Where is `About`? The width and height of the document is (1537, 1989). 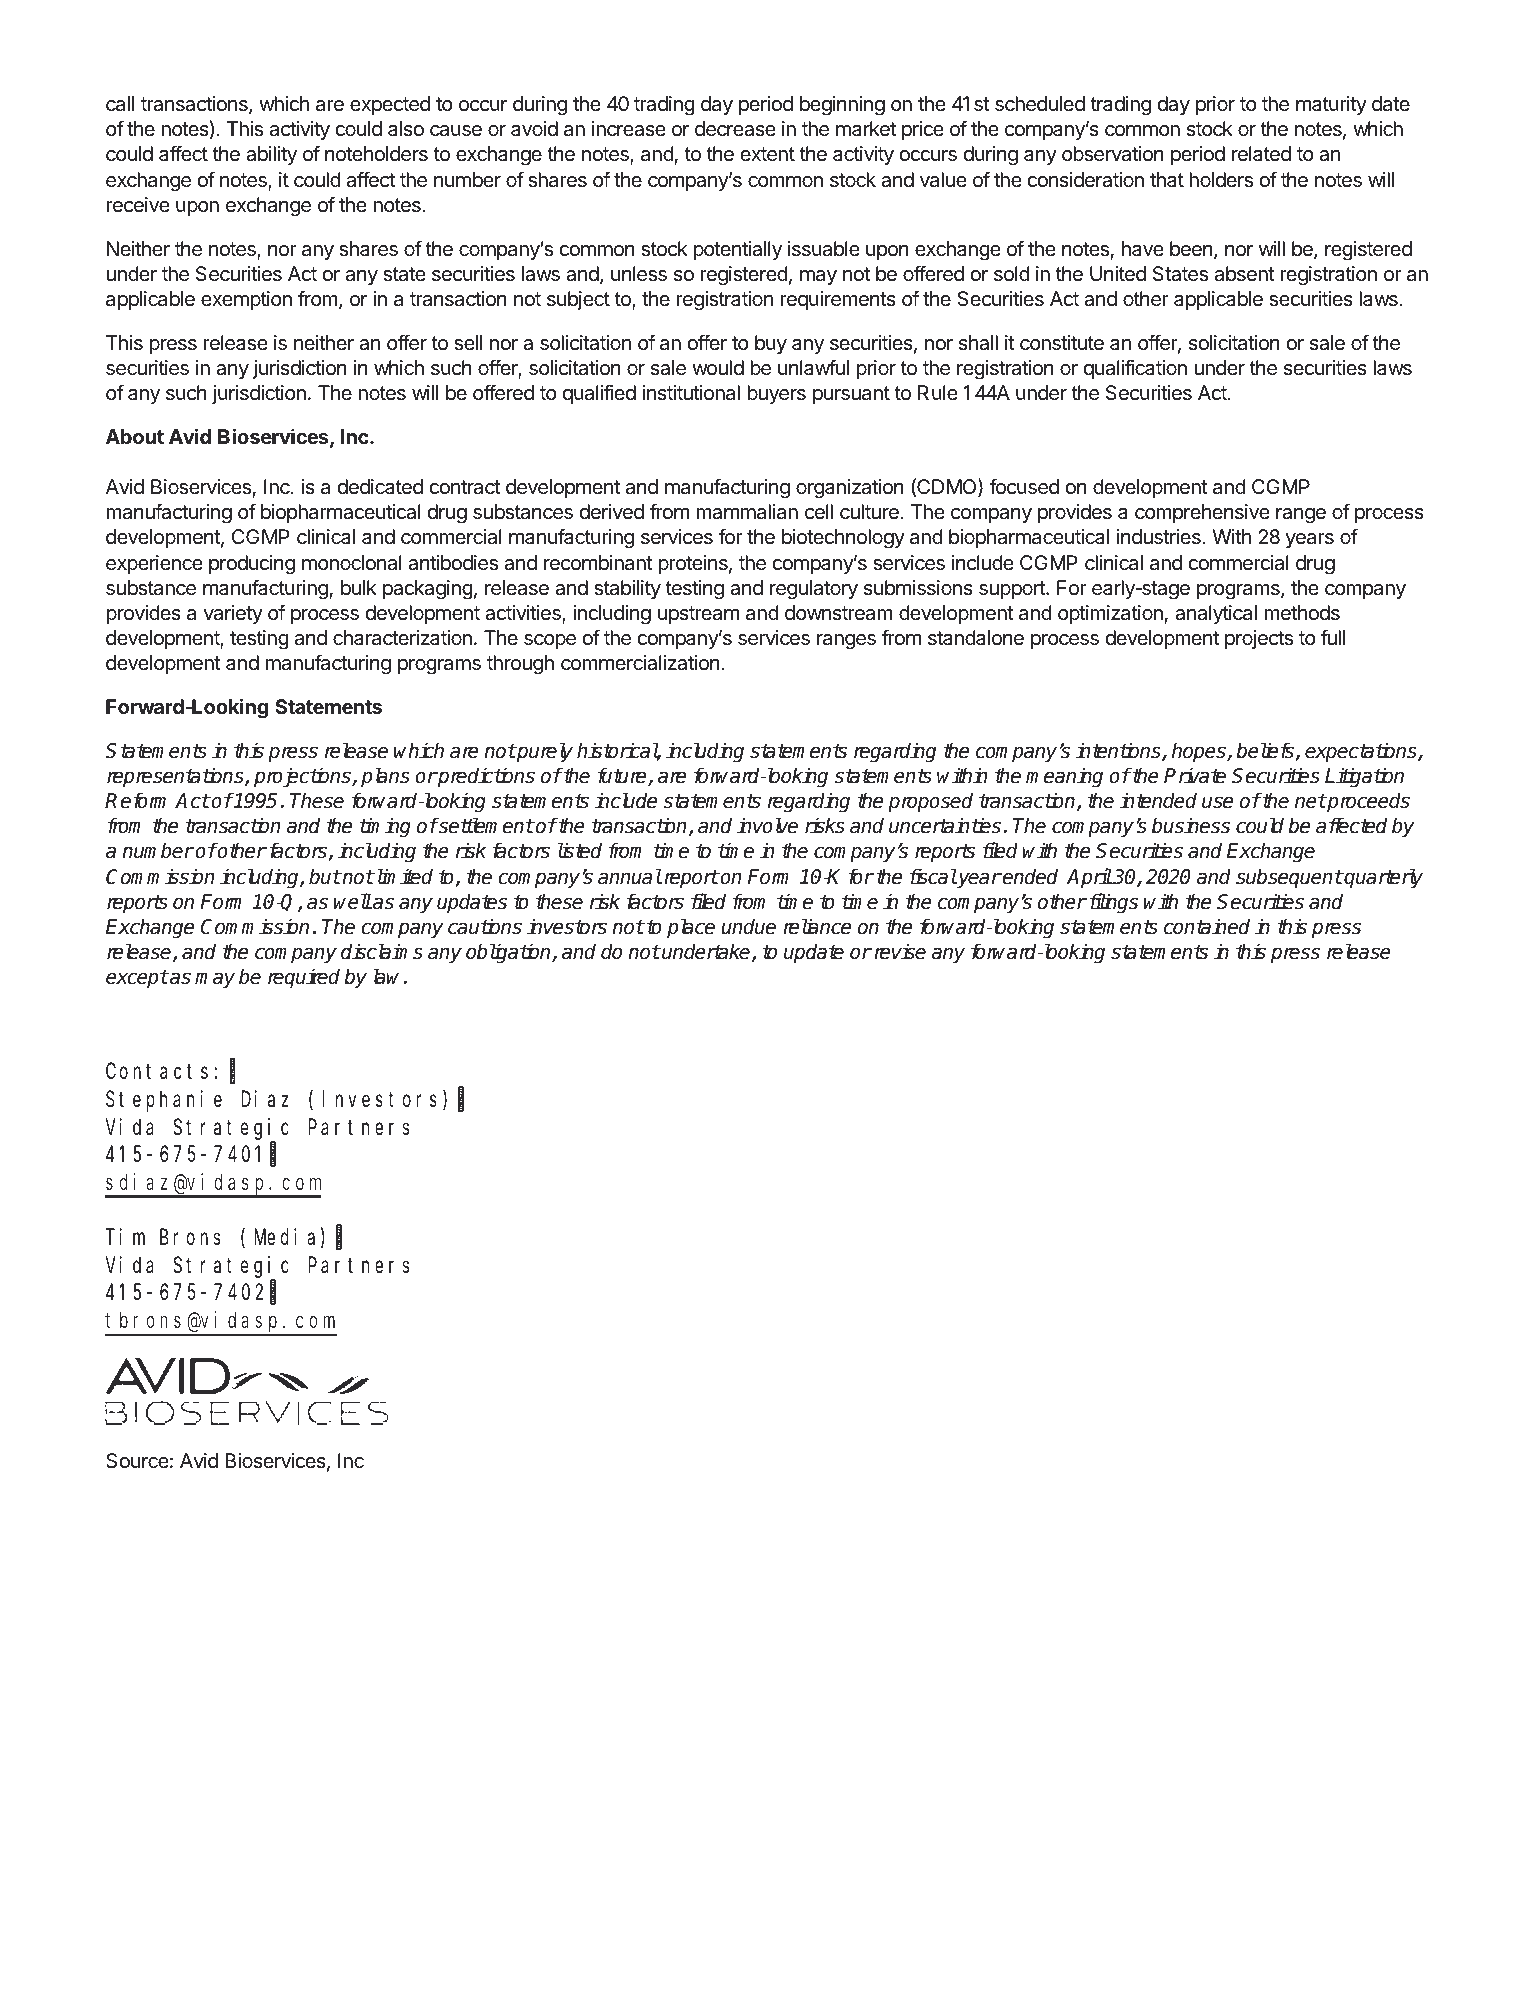
About is located at coordinates (135, 436).
